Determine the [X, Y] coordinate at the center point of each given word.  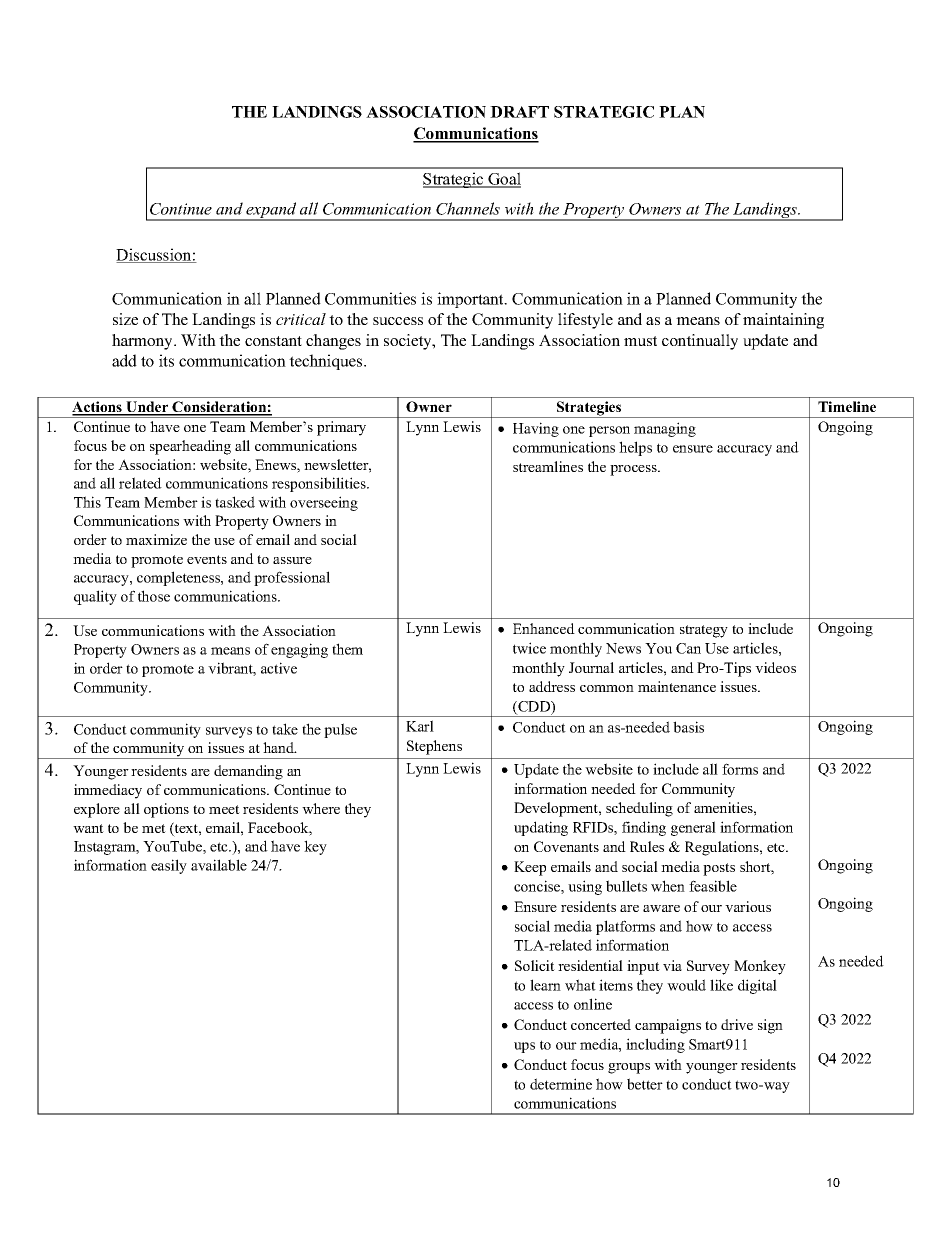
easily [169, 866]
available [219, 865]
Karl [420, 726]
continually [700, 342]
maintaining [783, 321]
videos [775, 667]
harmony [143, 342]
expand [271, 211]
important [471, 300]
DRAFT [519, 112]
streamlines [548, 466]
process [634, 470]
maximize [156, 539]
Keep [530, 868]
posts [719, 869]
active [279, 668]
